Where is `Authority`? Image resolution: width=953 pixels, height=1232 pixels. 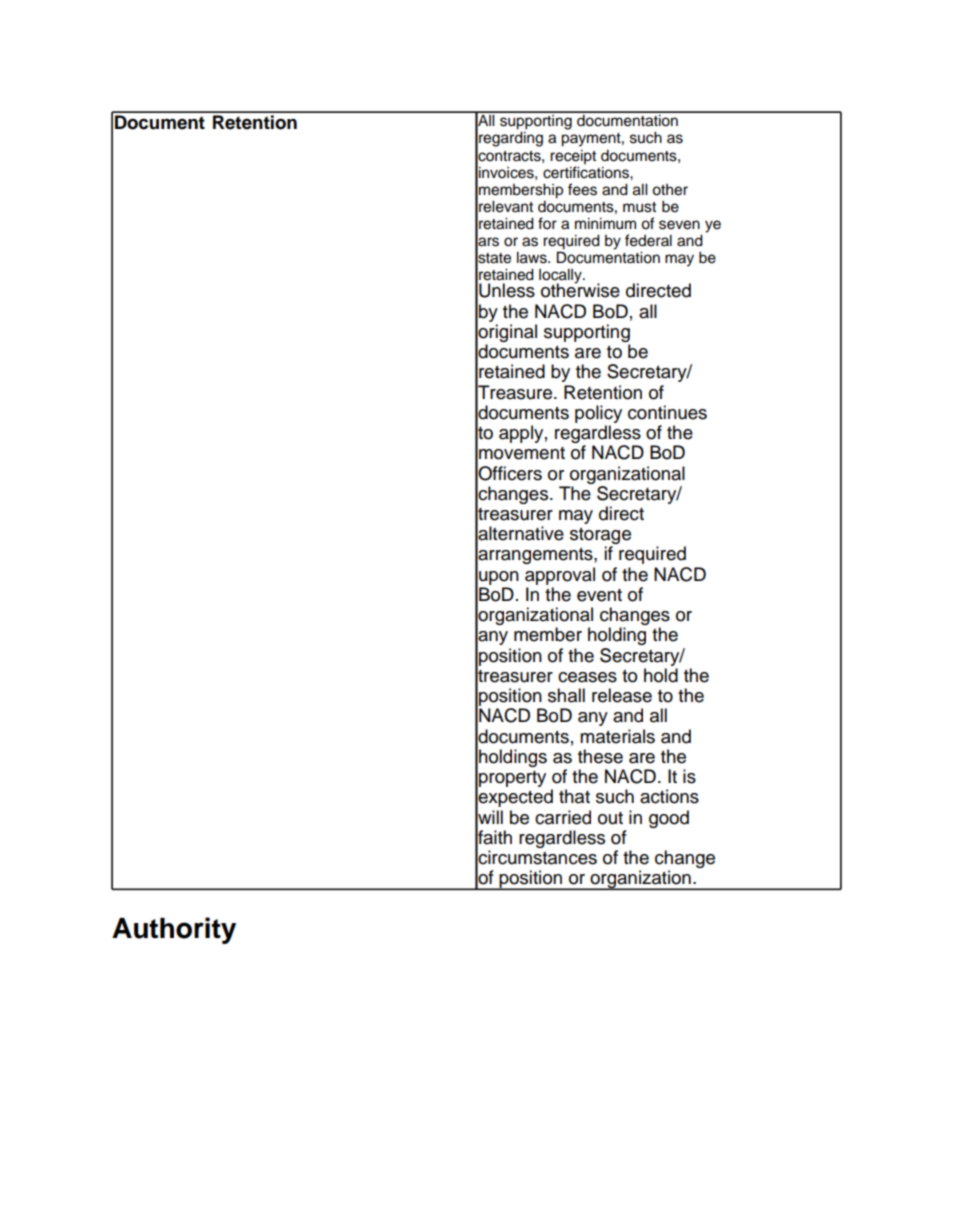
Authority is located at coordinates (174, 930).
